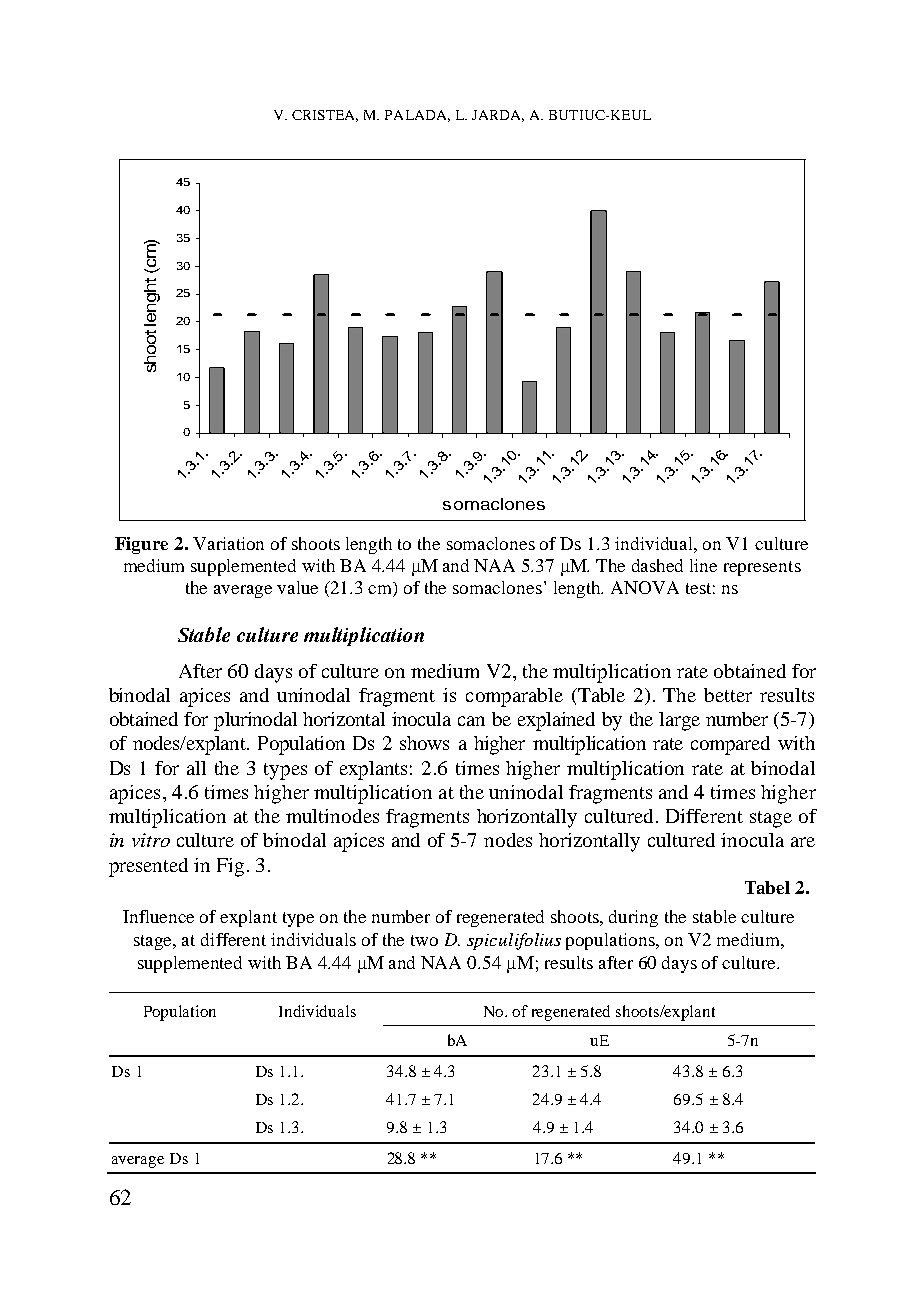  I want to click on compared, so click(730, 745).
